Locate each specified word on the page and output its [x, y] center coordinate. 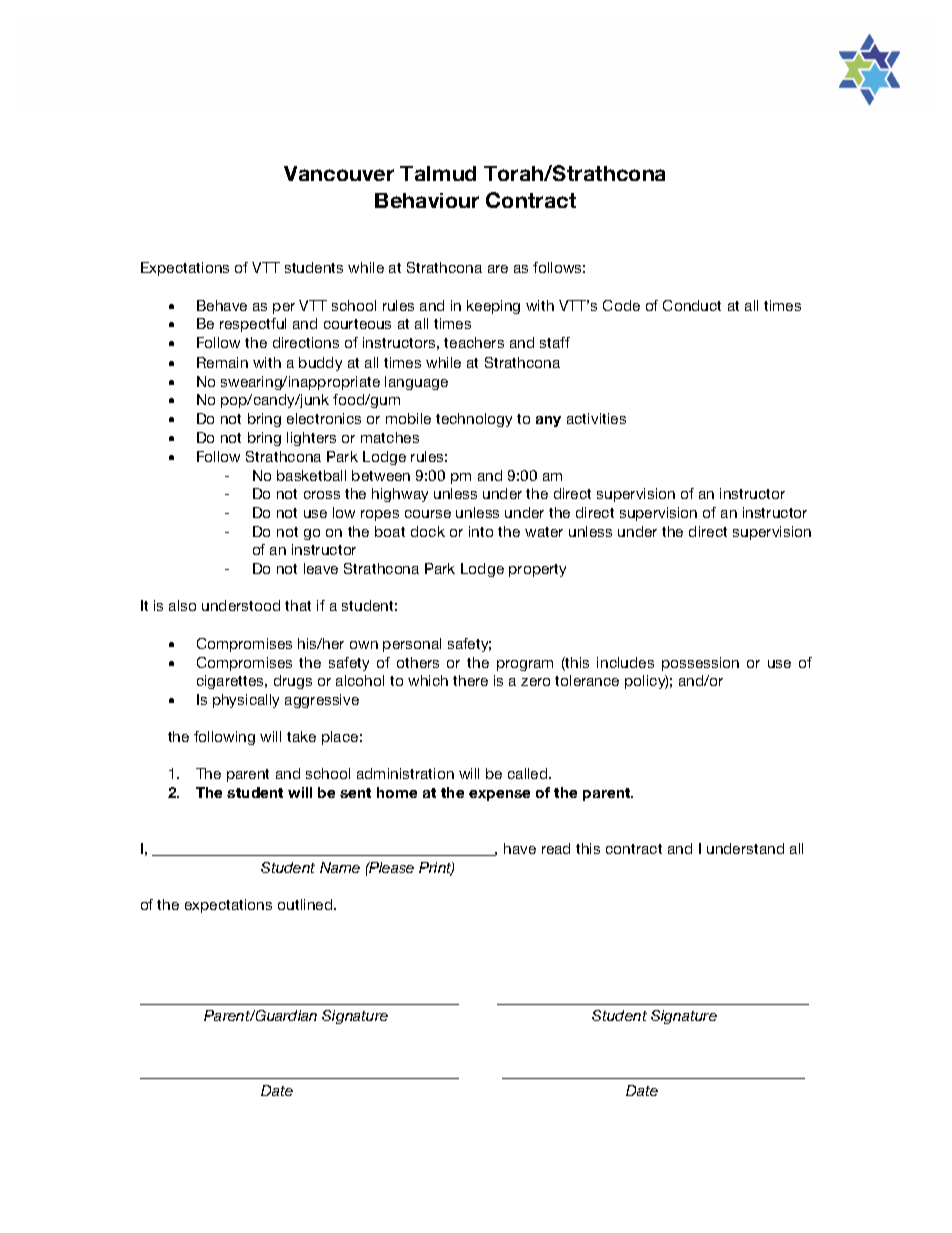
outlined [306, 904]
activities [596, 418]
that [298, 605]
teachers [474, 342]
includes [625, 662]
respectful [253, 325]
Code [621, 305]
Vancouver [339, 173]
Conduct [692, 305]
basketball [311, 475]
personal [412, 645]
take [301, 736]
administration [405, 773]
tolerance [587, 680]
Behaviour [427, 200]
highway [400, 495]
